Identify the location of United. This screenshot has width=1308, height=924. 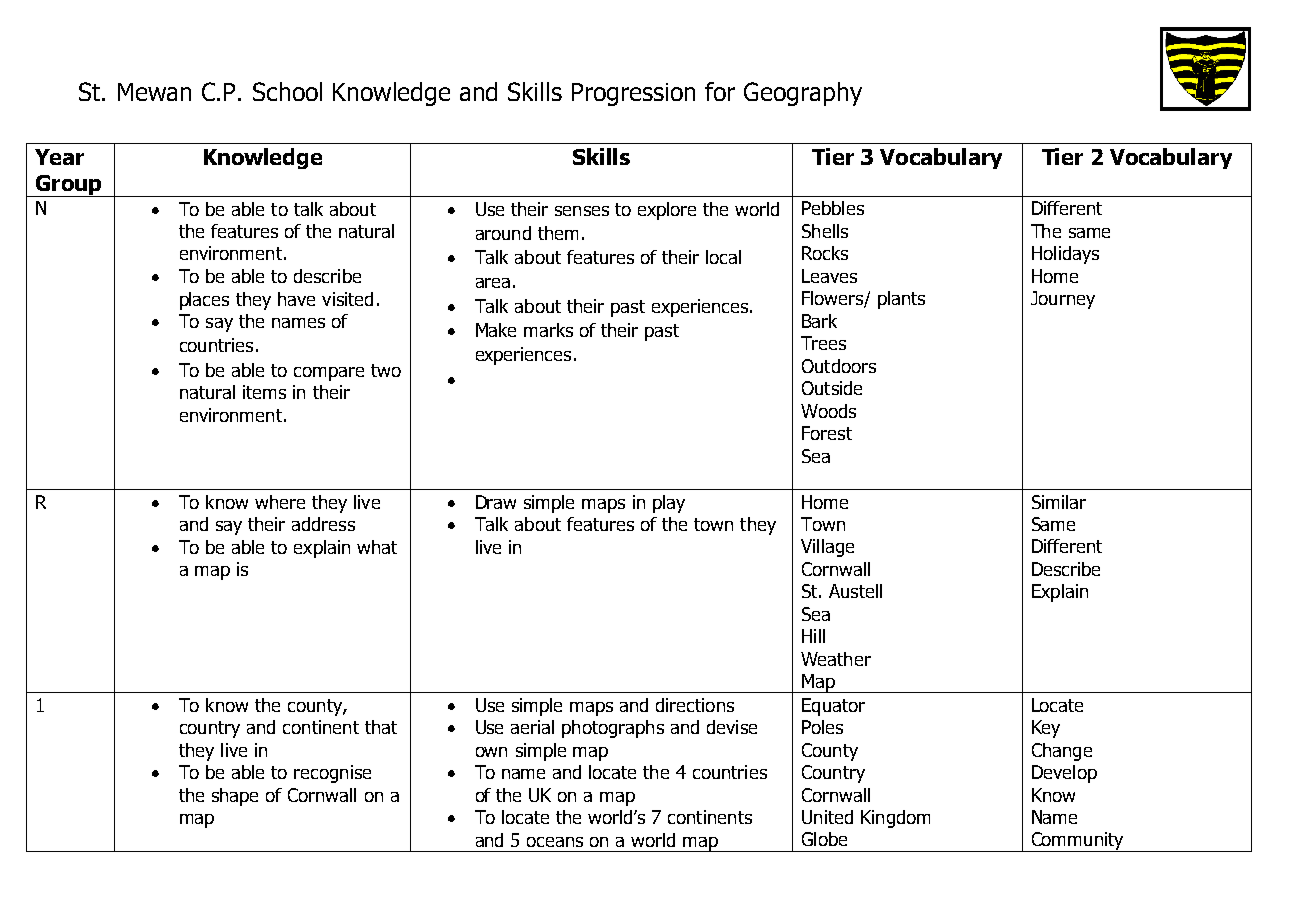
(827, 817).
